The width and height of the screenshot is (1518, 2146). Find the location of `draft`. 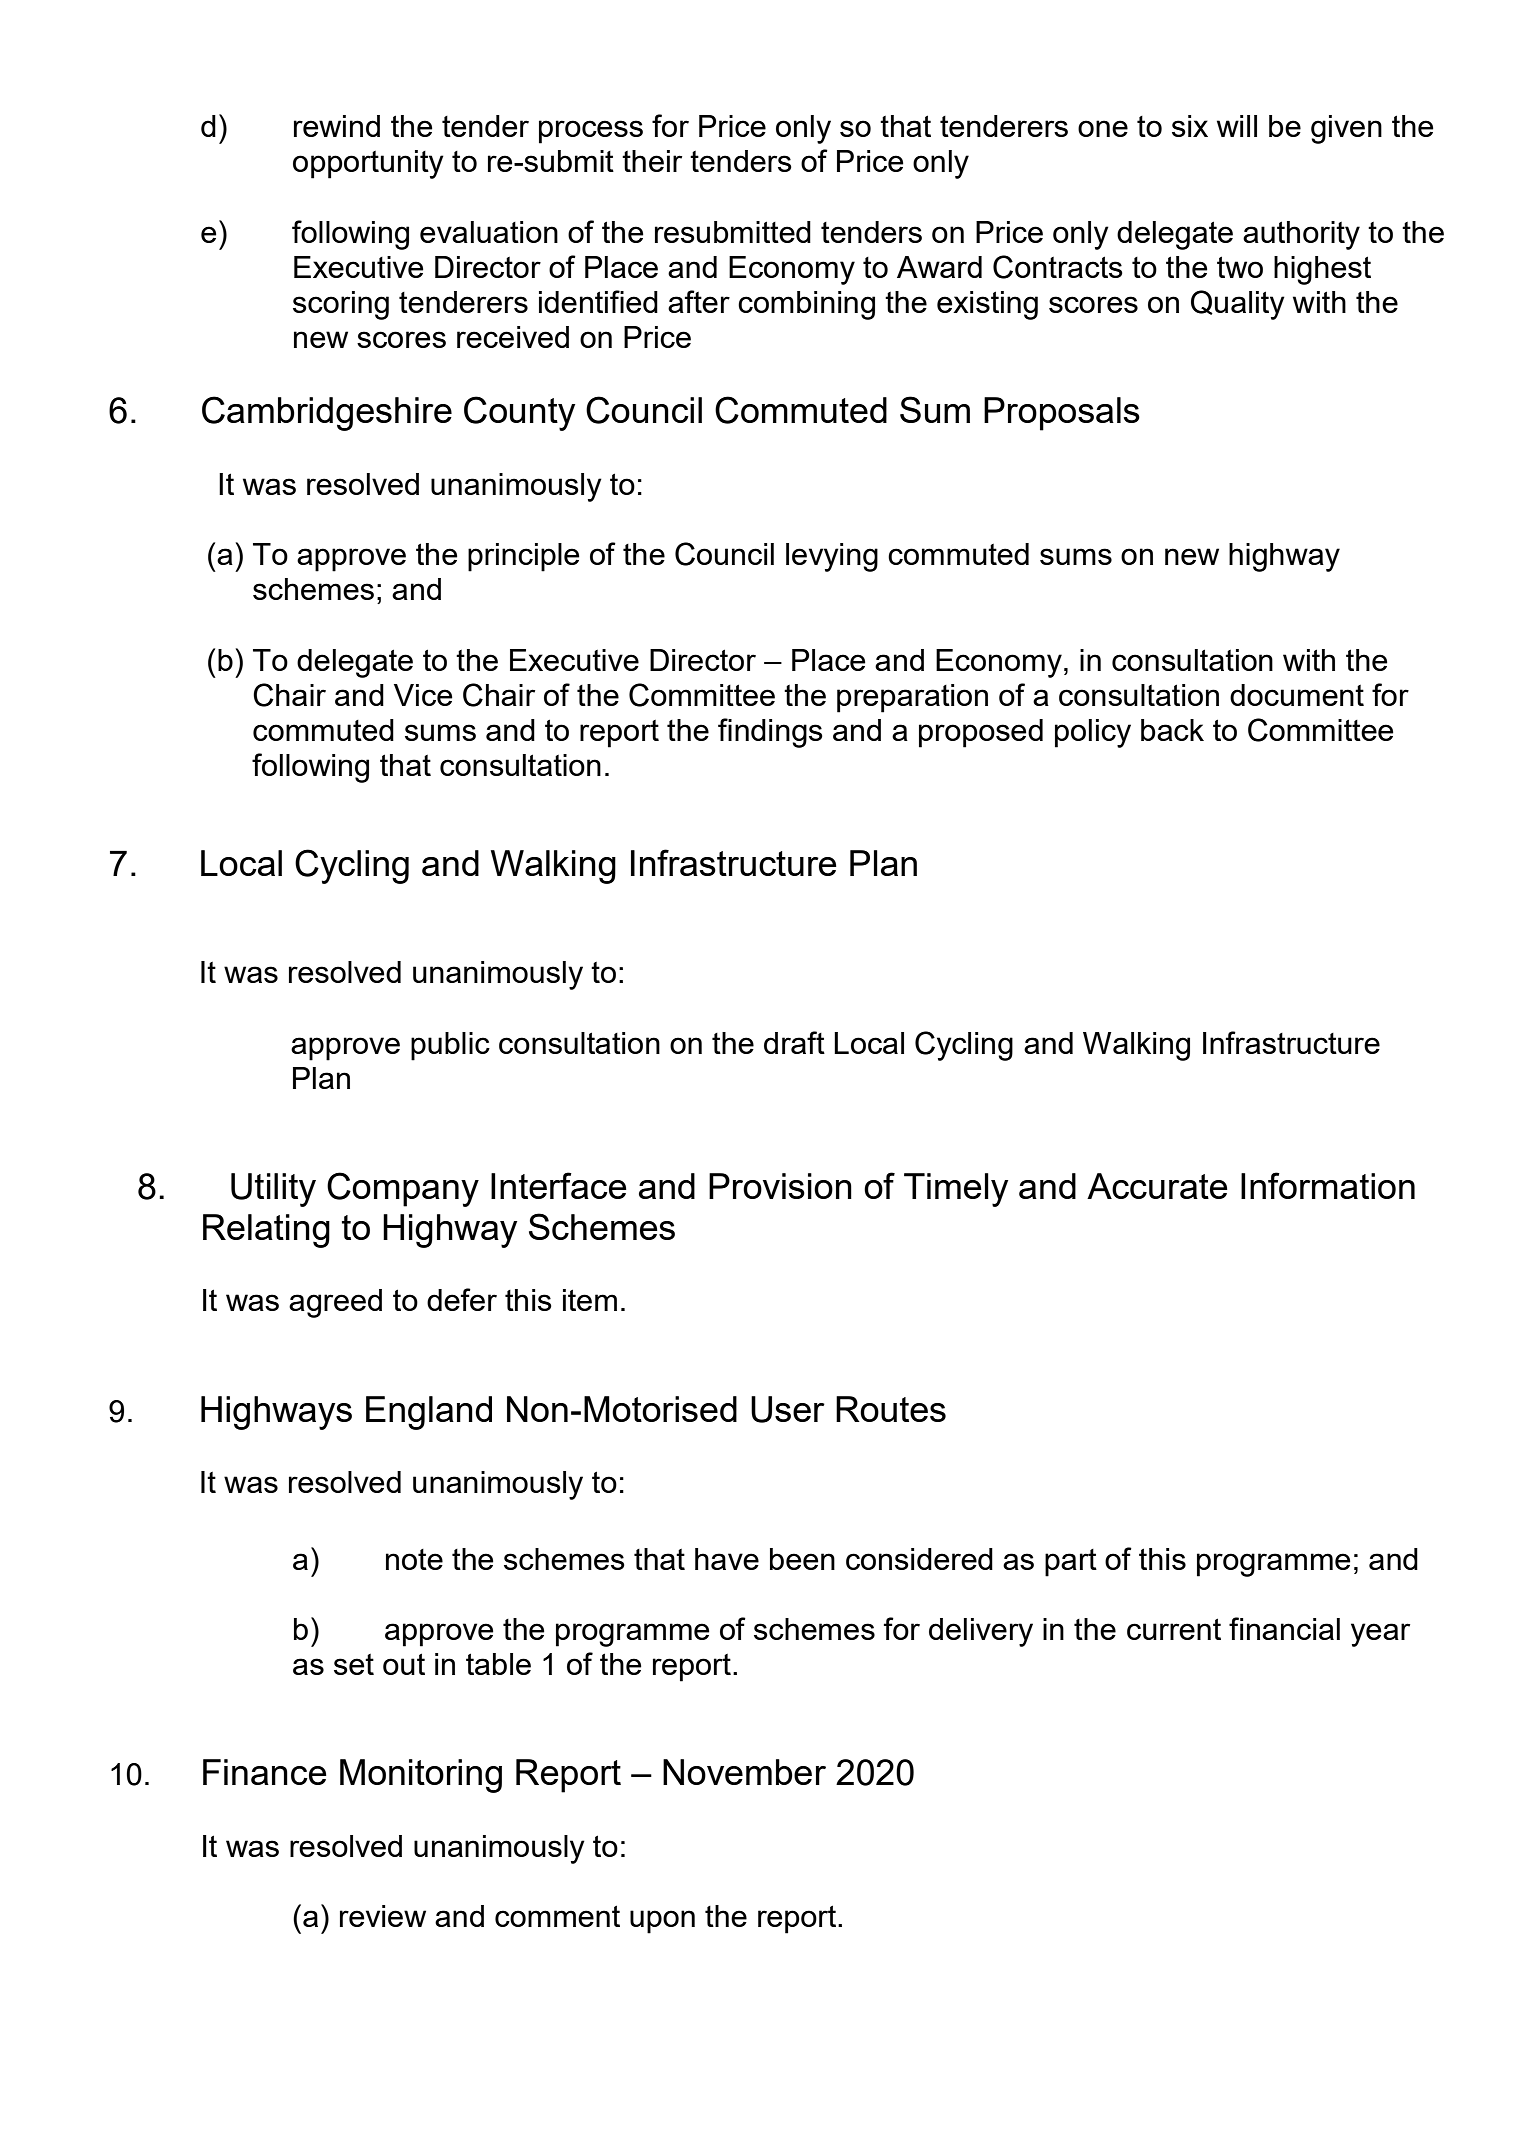

draft is located at coordinates (794, 1042).
